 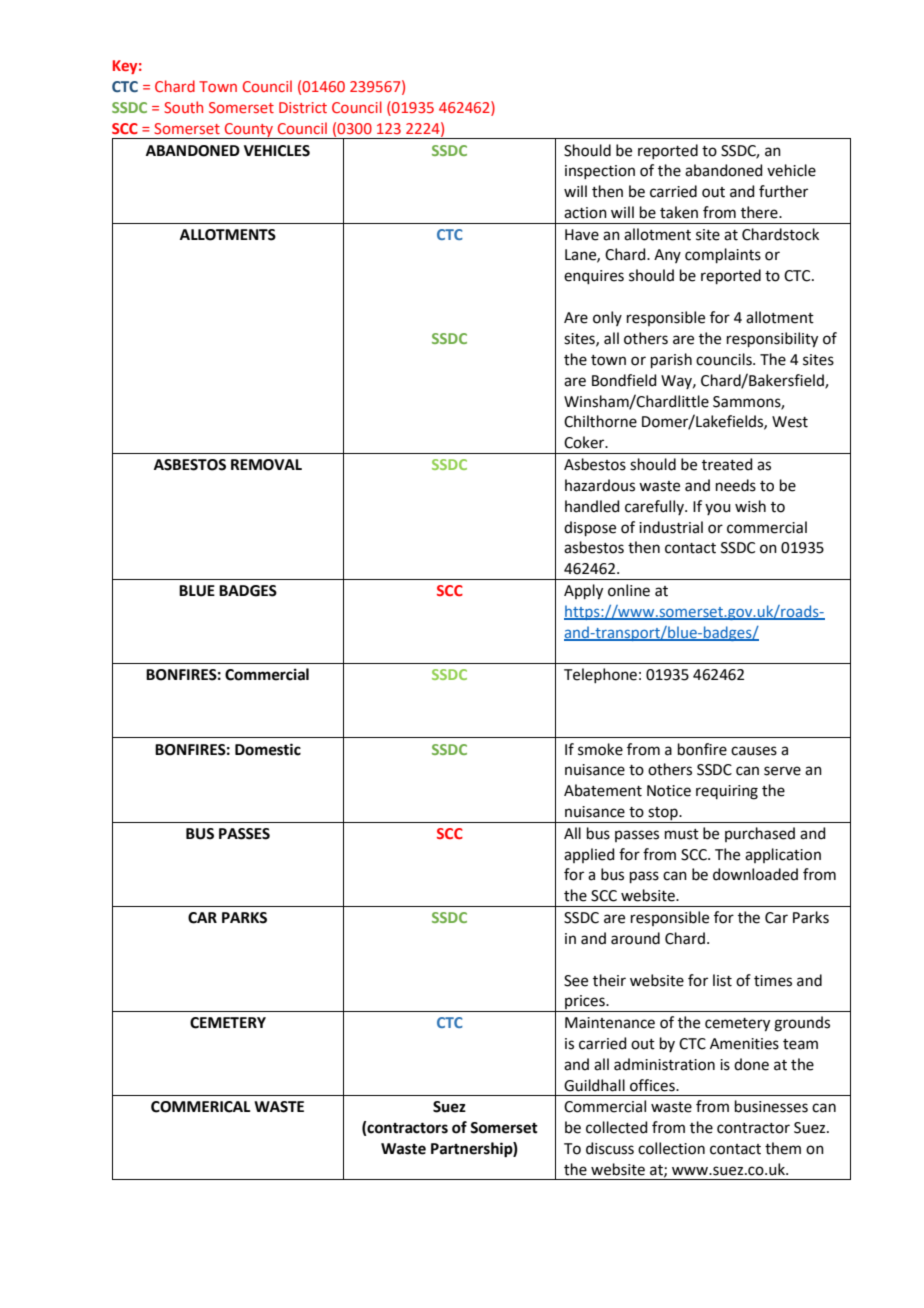 What do you see at coordinates (671, 360) in the image?
I see `parish` at bounding box center [671, 360].
